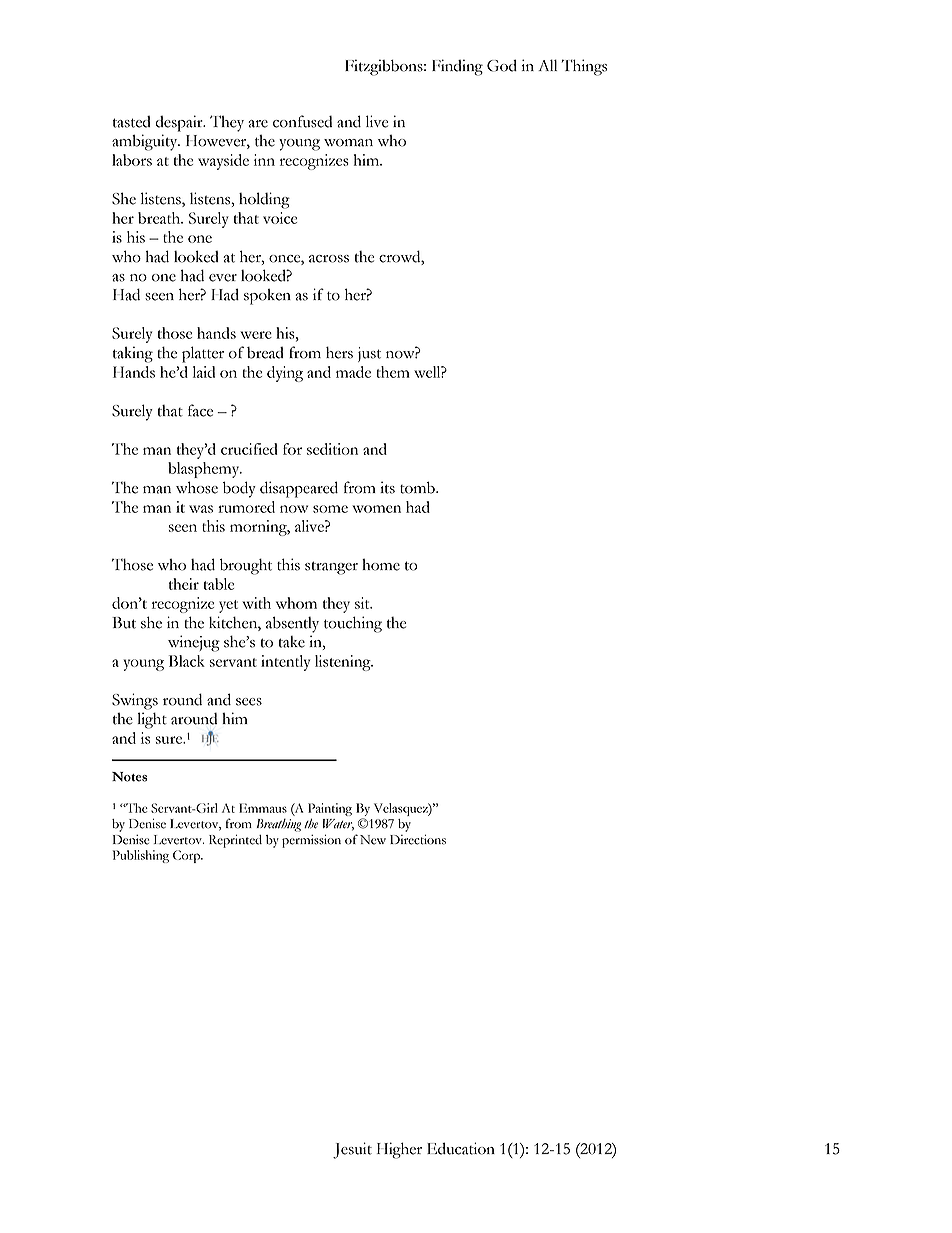 The height and width of the screenshot is (1233, 952). Describe the element at coordinates (547, 65) in the screenshot. I see `All` at that location.
